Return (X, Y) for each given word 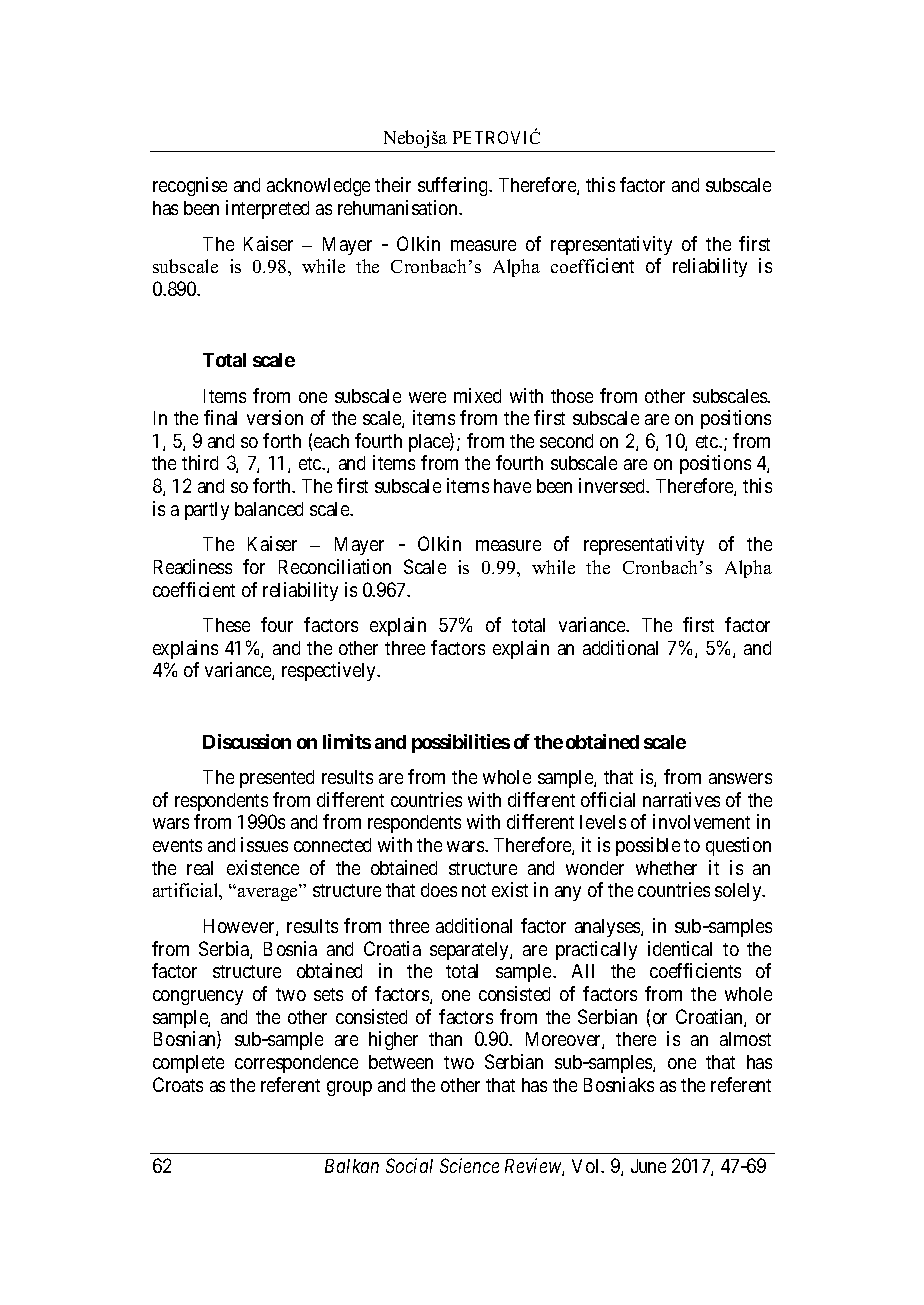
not (474, 890)
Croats (178, 1084)
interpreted (267, 209)
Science (469, 1165)
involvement (701, 821)
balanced (269, 509)
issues (264, 844)
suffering (454, 186)
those (572, 396)
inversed (613, 485)
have (512, 486)
